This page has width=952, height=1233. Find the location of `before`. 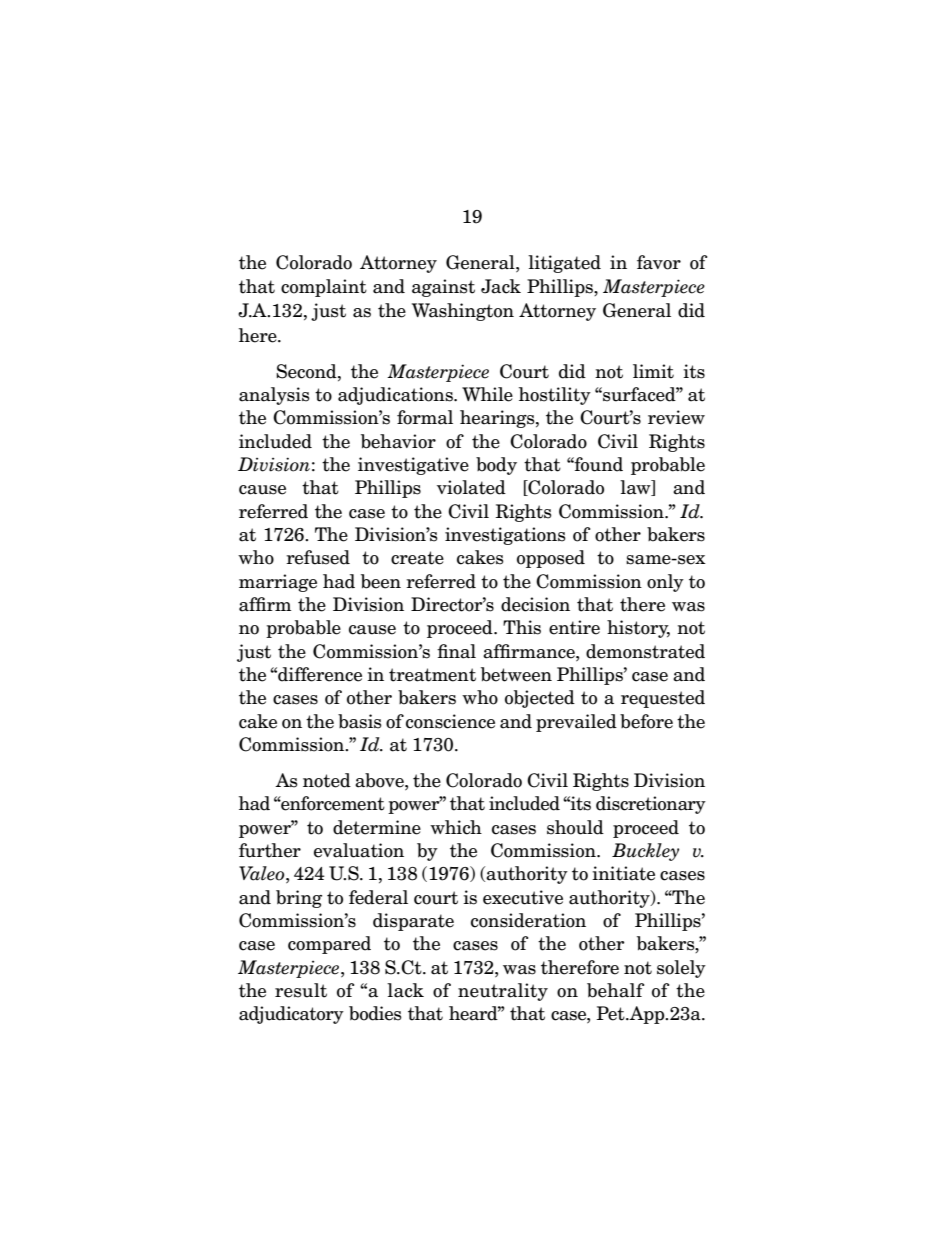

before is located at coordinates (646, 721).
